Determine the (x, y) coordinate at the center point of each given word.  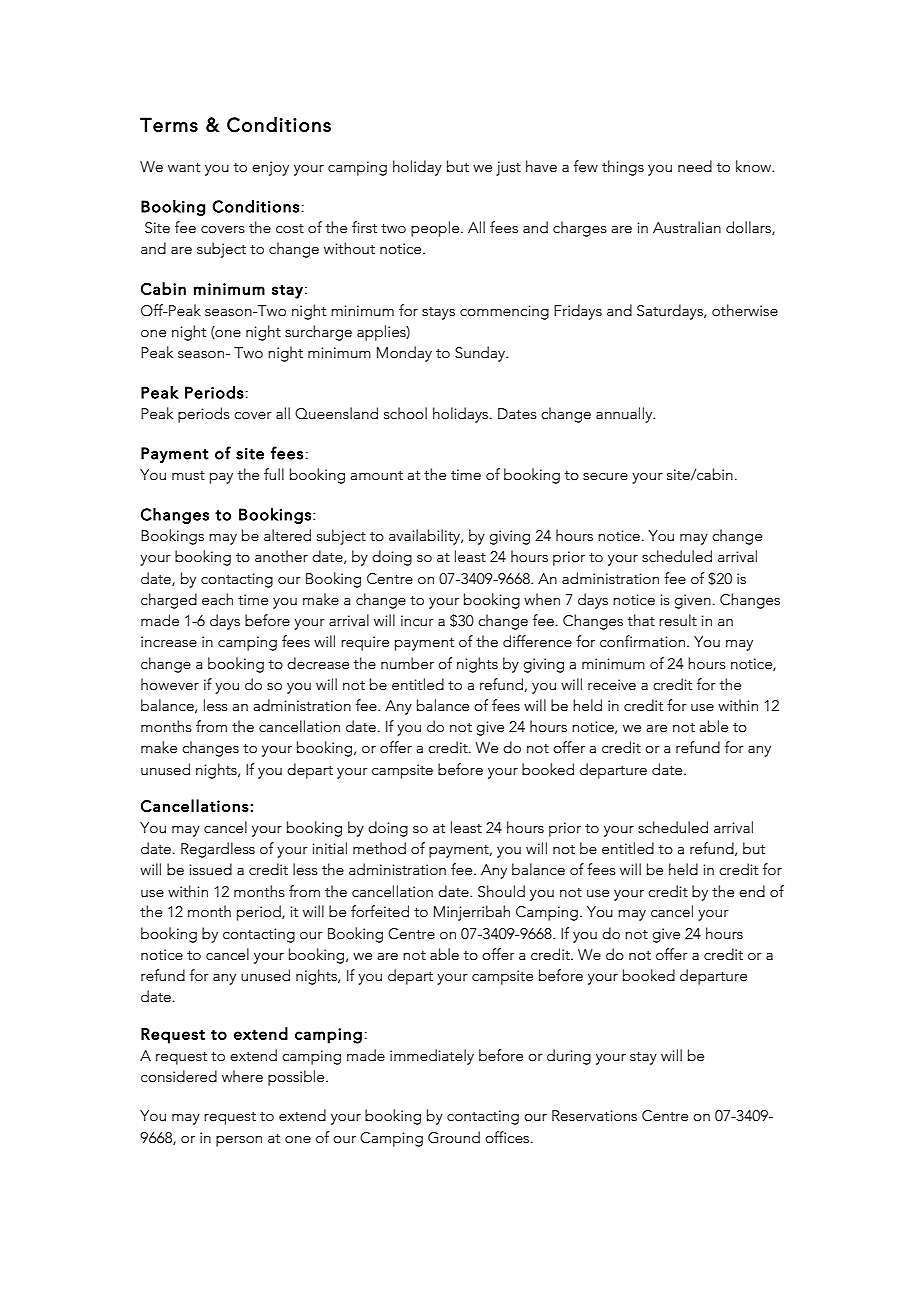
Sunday (481, 354)
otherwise (745, 310)
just (508, 168)
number (407, 663)
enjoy (270, 168)
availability (425, 537)
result (678, 620)
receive (612, 685)
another (281, 556)
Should (501, 891)
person (239, 1141)
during (569, 1057)
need (695, 166)
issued (211, 869)
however (170, 684)
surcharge (318, 333)
